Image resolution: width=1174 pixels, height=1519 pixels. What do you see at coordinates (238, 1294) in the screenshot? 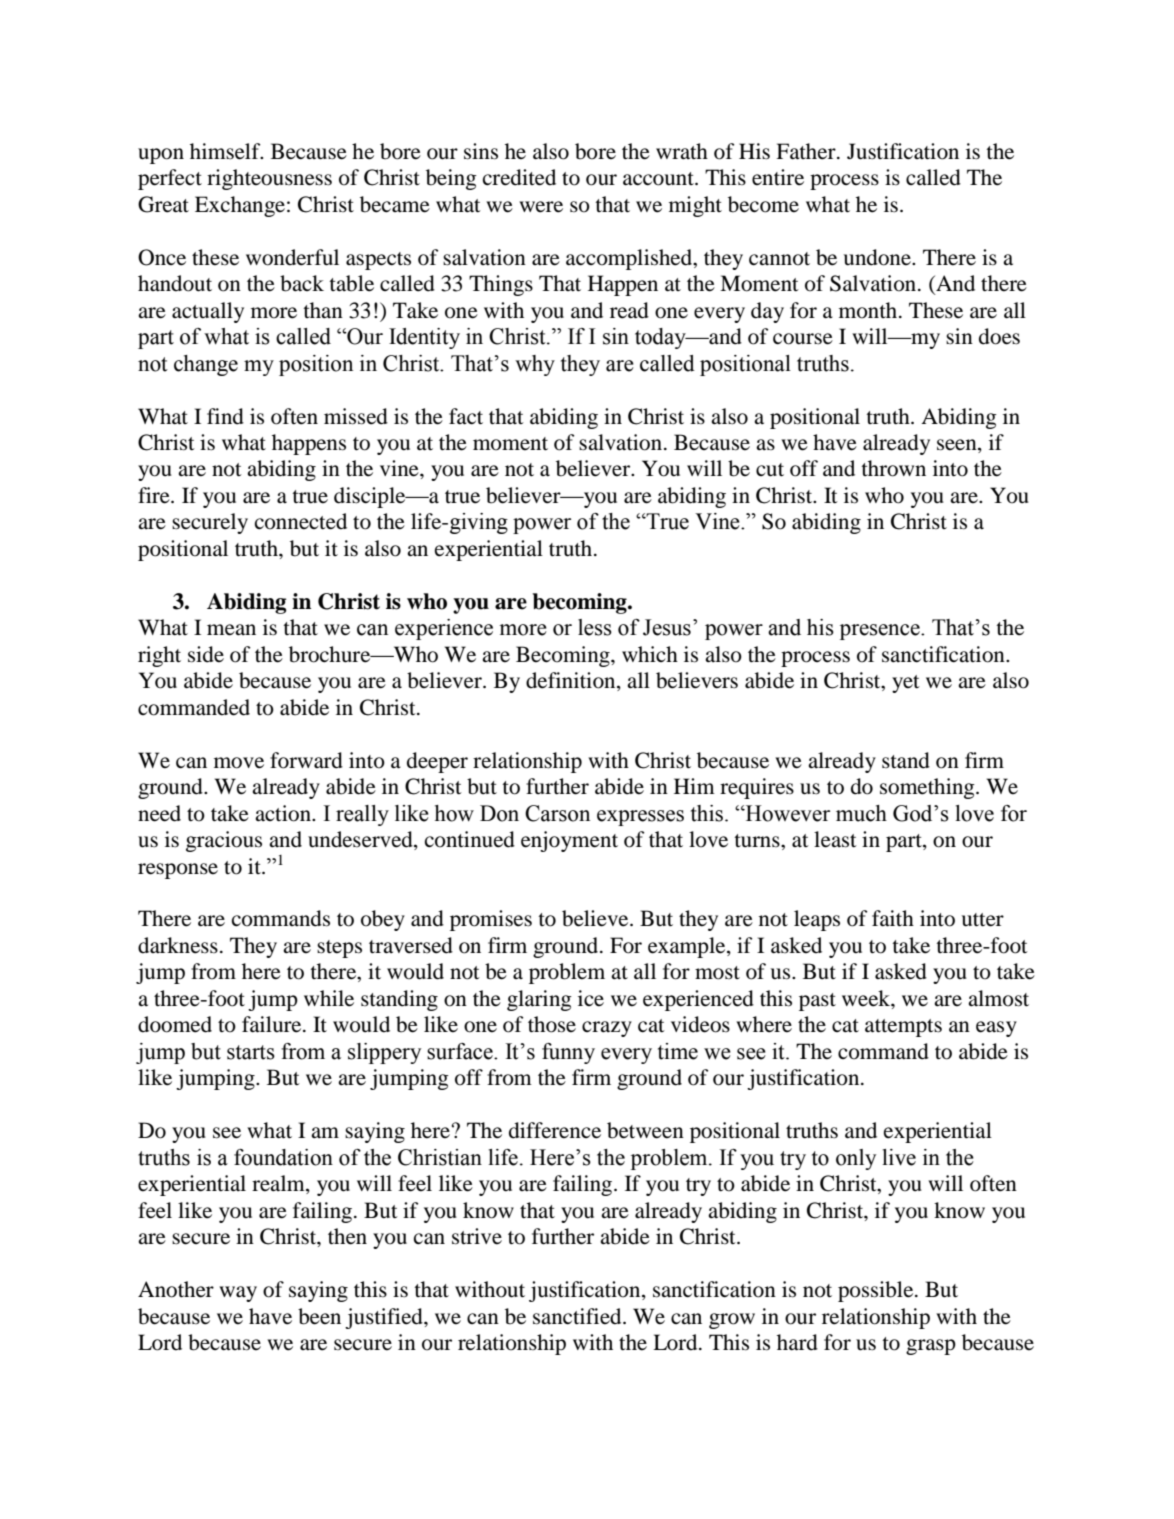
I see `way` at bounding box center [238, 1294].
